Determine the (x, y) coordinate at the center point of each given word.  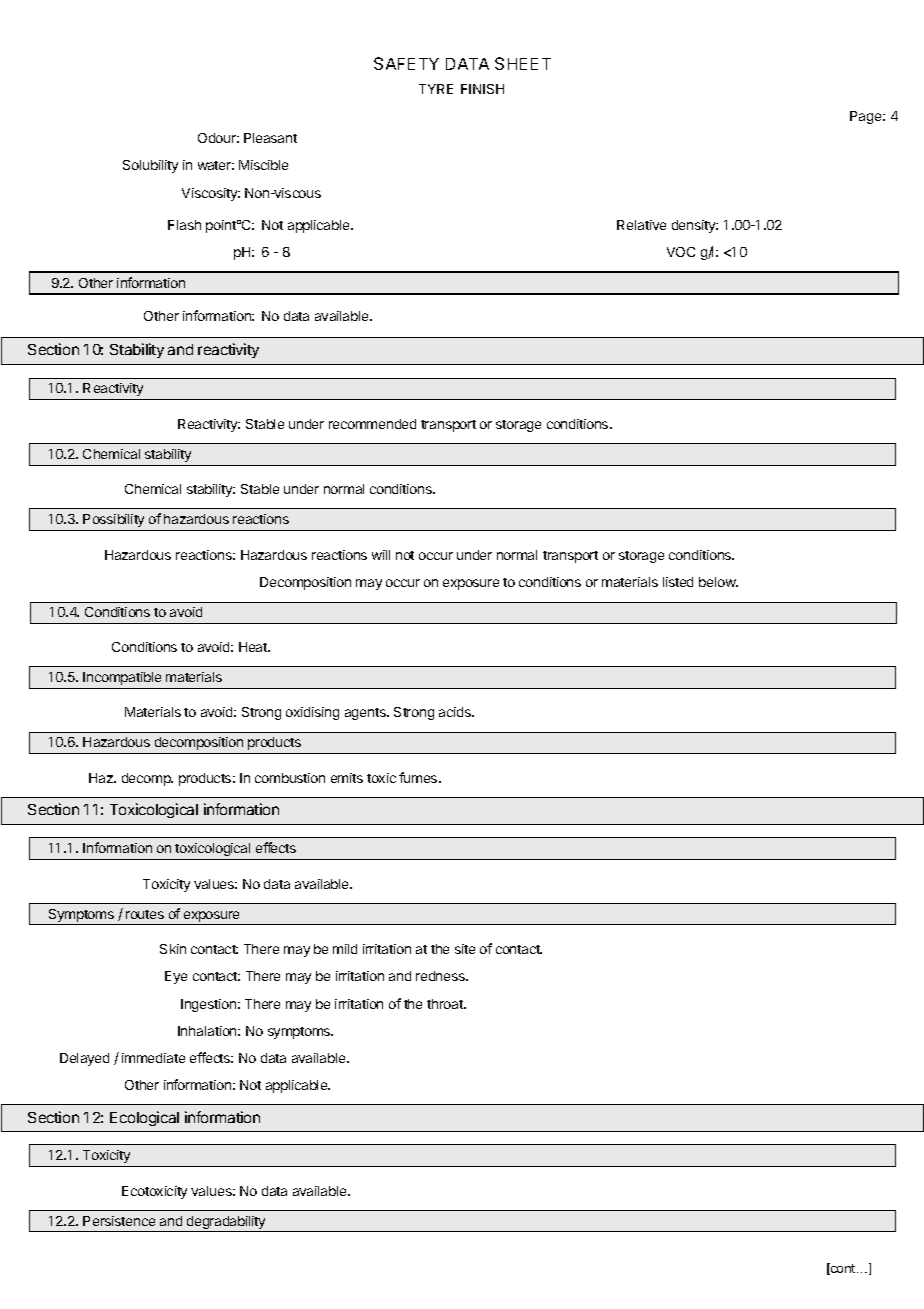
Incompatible (122, 678)
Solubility (150, 166)
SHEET (523, 63)
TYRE (436, 89)
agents (366, 714)
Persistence (119, 1221)
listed (678, 582)
